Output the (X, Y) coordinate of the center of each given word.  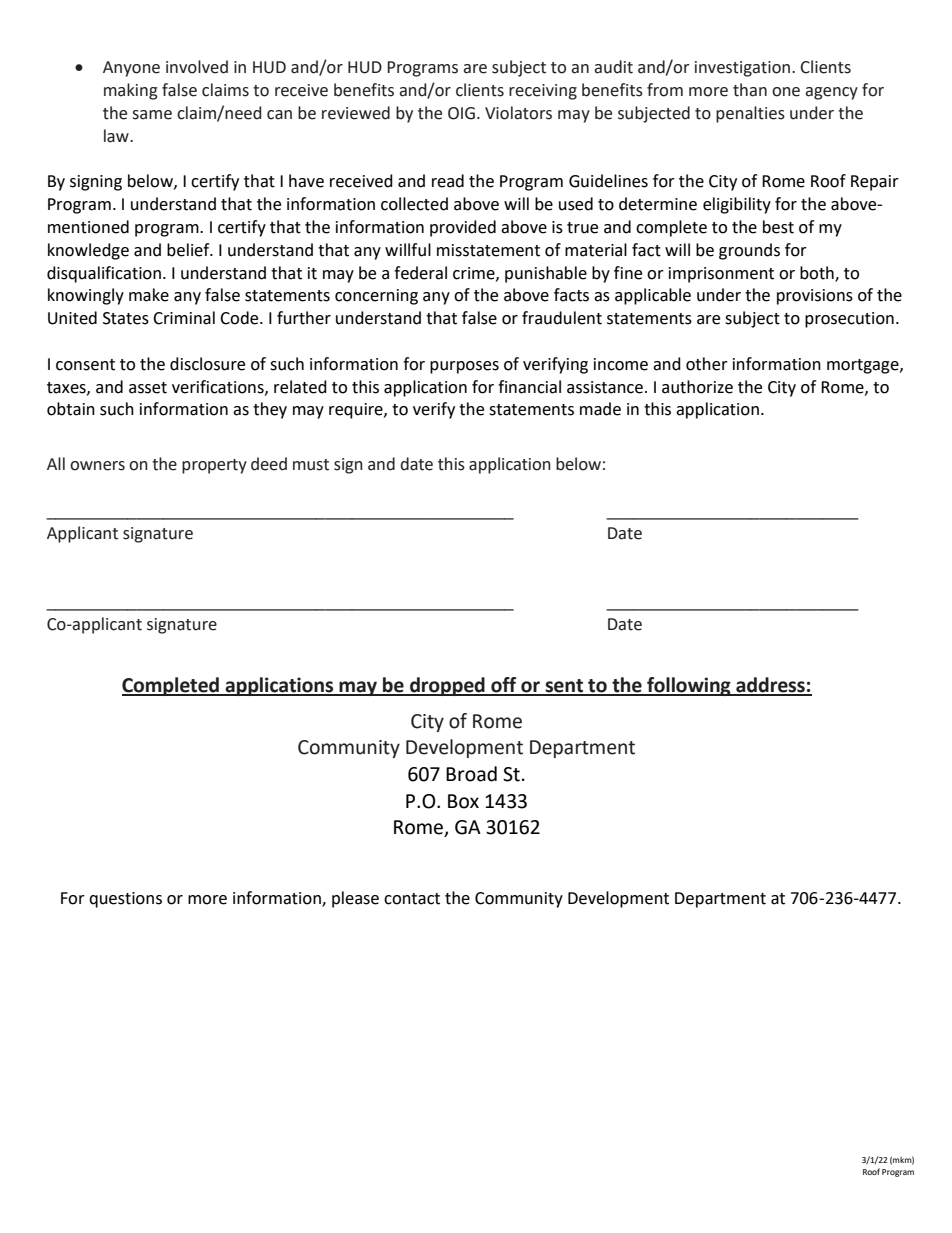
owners (97, 466)
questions (125, 900)
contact (412, 899)
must (311, 465)
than (750, 90)
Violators (518, 113)
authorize (697, 387)
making (131, 91)
